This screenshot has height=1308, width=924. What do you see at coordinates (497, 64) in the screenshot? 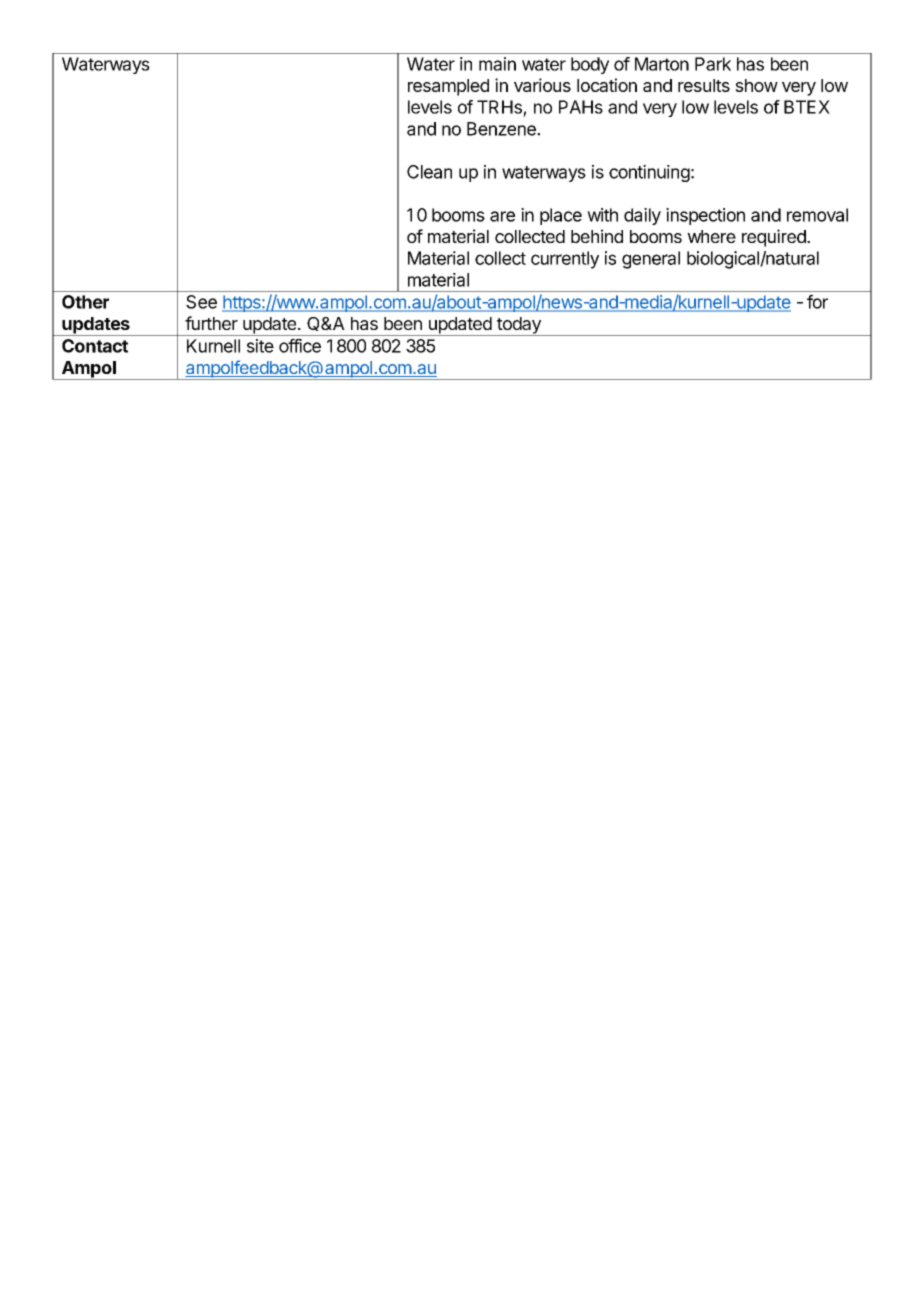
I see `main` at bounding box center [497, 64].
